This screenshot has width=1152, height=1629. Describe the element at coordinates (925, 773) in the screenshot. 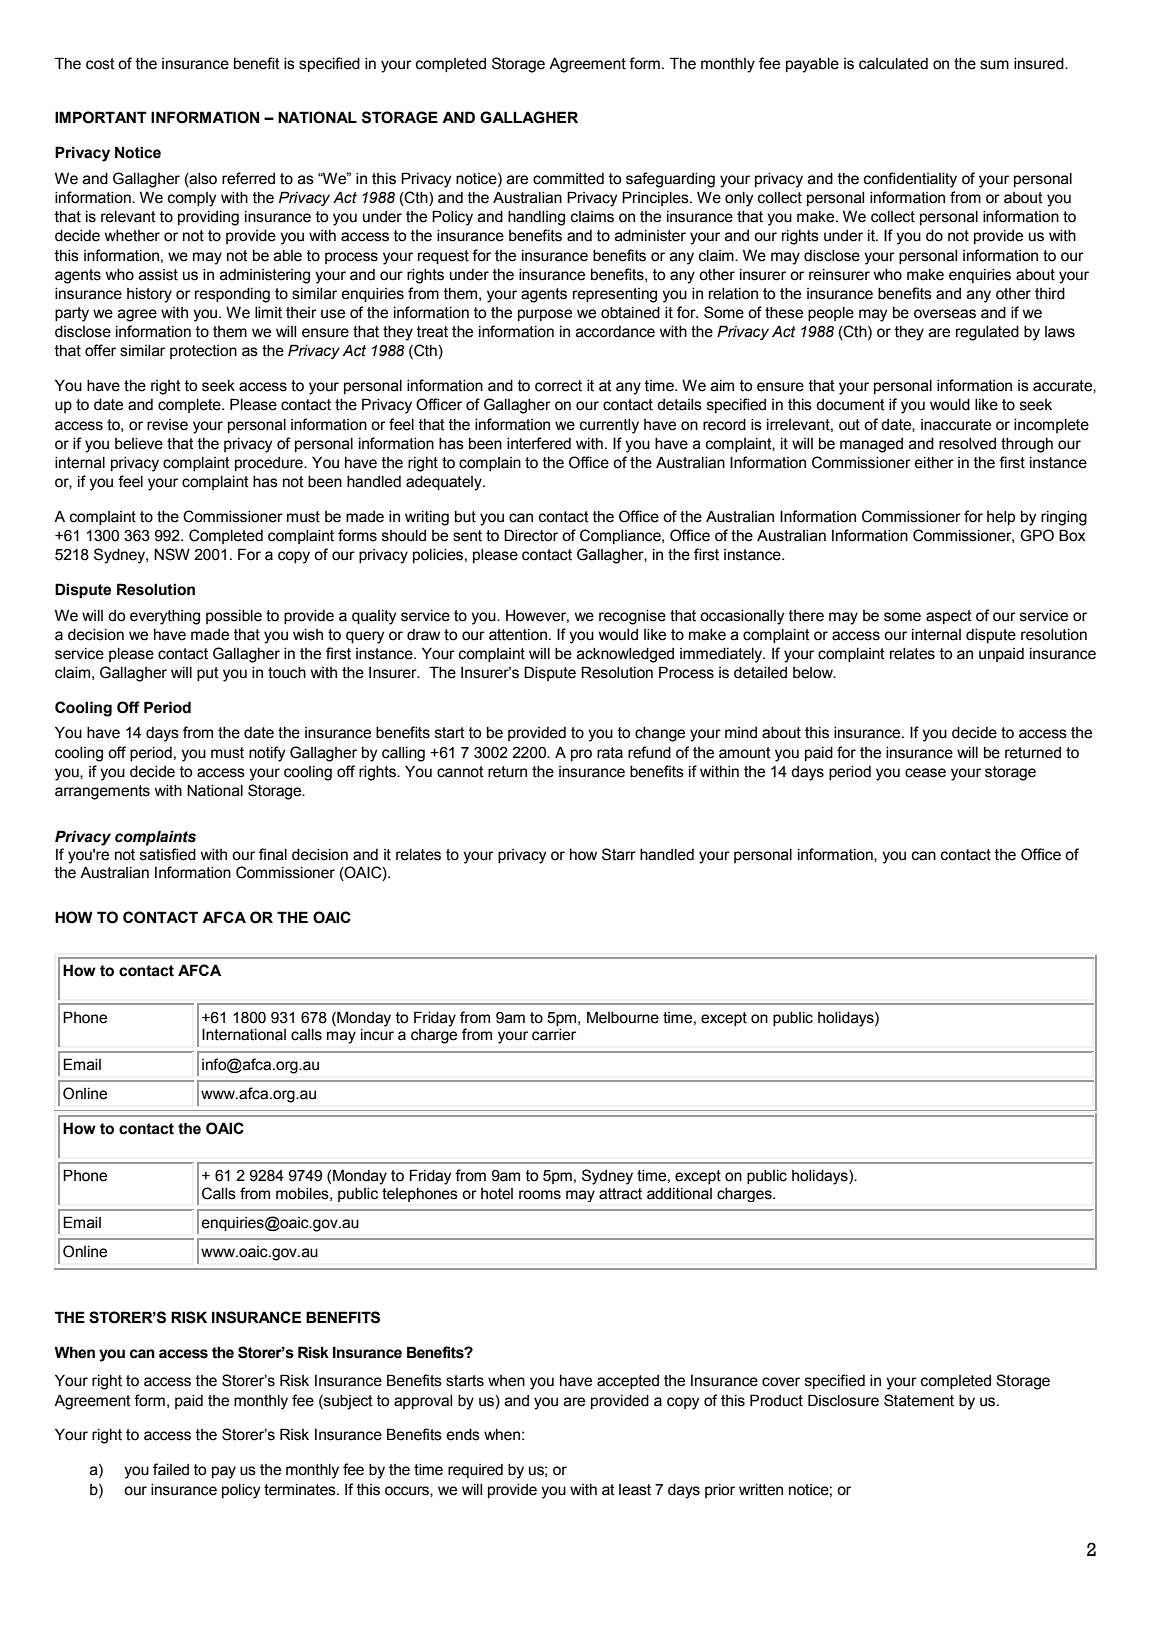

I see `cease` at that location.
